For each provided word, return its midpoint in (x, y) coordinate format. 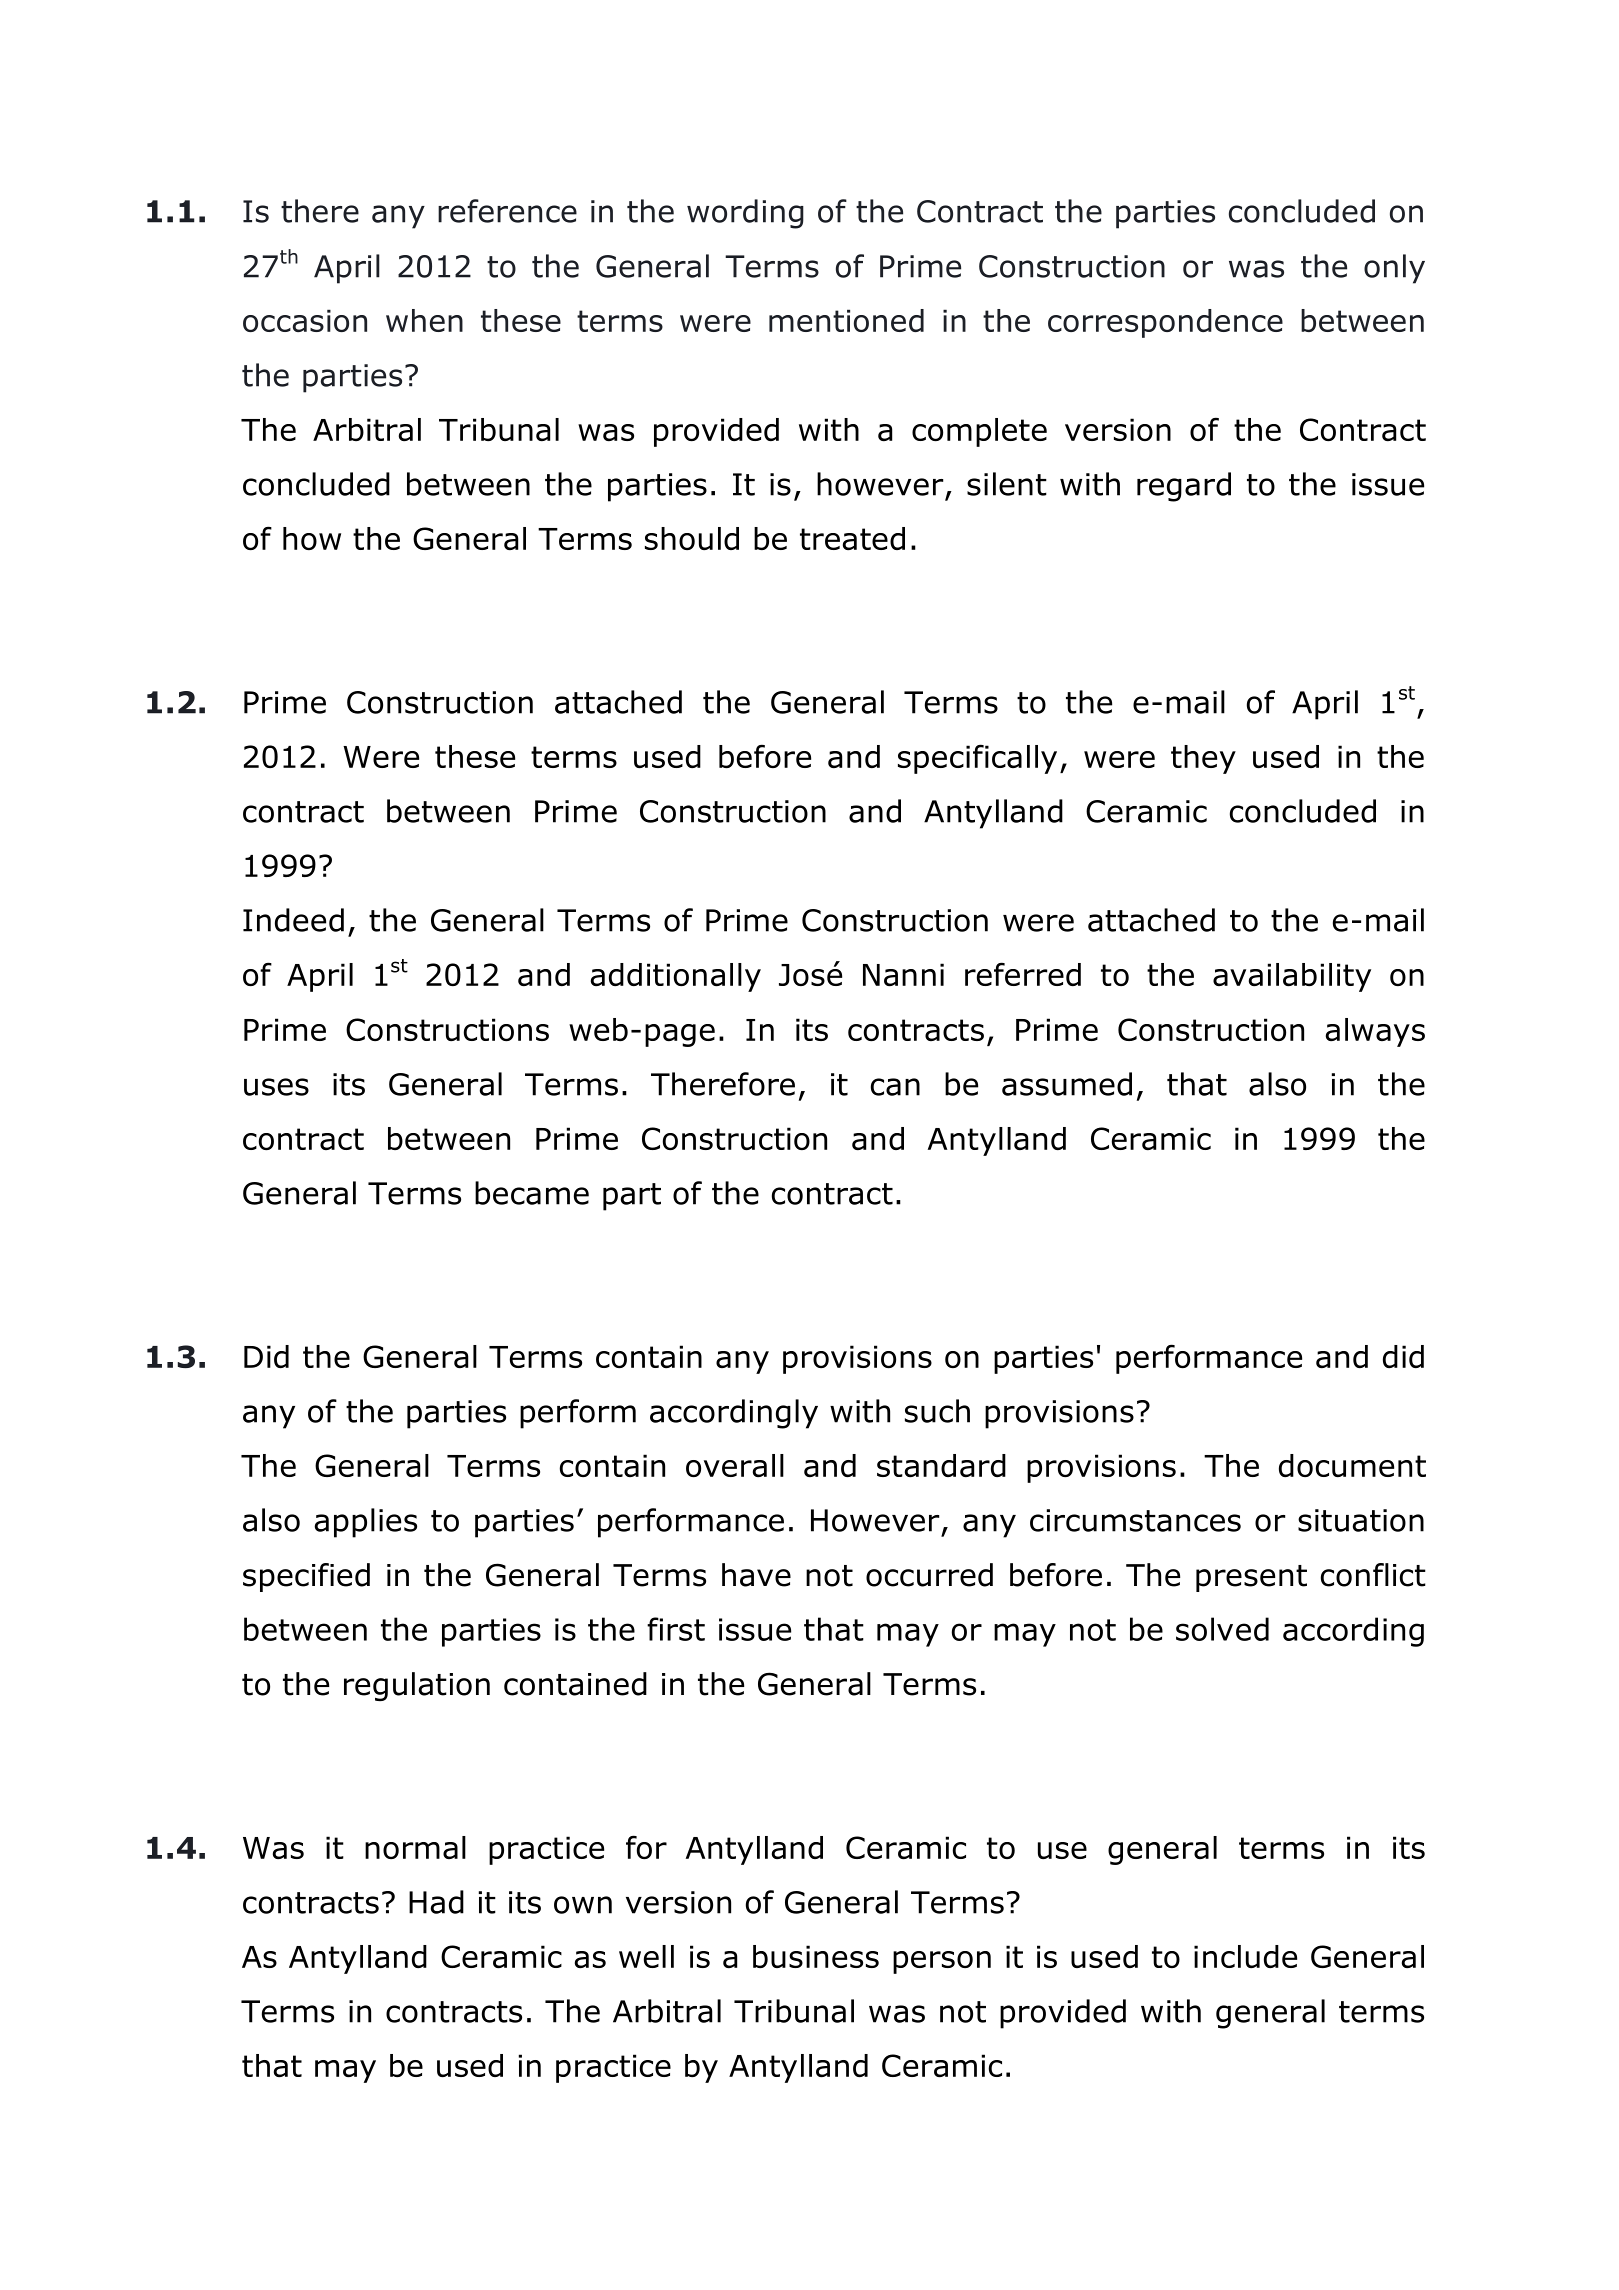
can (895, 1087)
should (692, 538)
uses (276, 1087)
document (1352, 1465)
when (424, 320)
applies (365, 1523)
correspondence (1165, 323)
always (1375, 1032)
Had (436, 1902)
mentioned (846, 320)
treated (852, 538)
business (816, 1956)
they (1203, 759)
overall (735, 1465)
